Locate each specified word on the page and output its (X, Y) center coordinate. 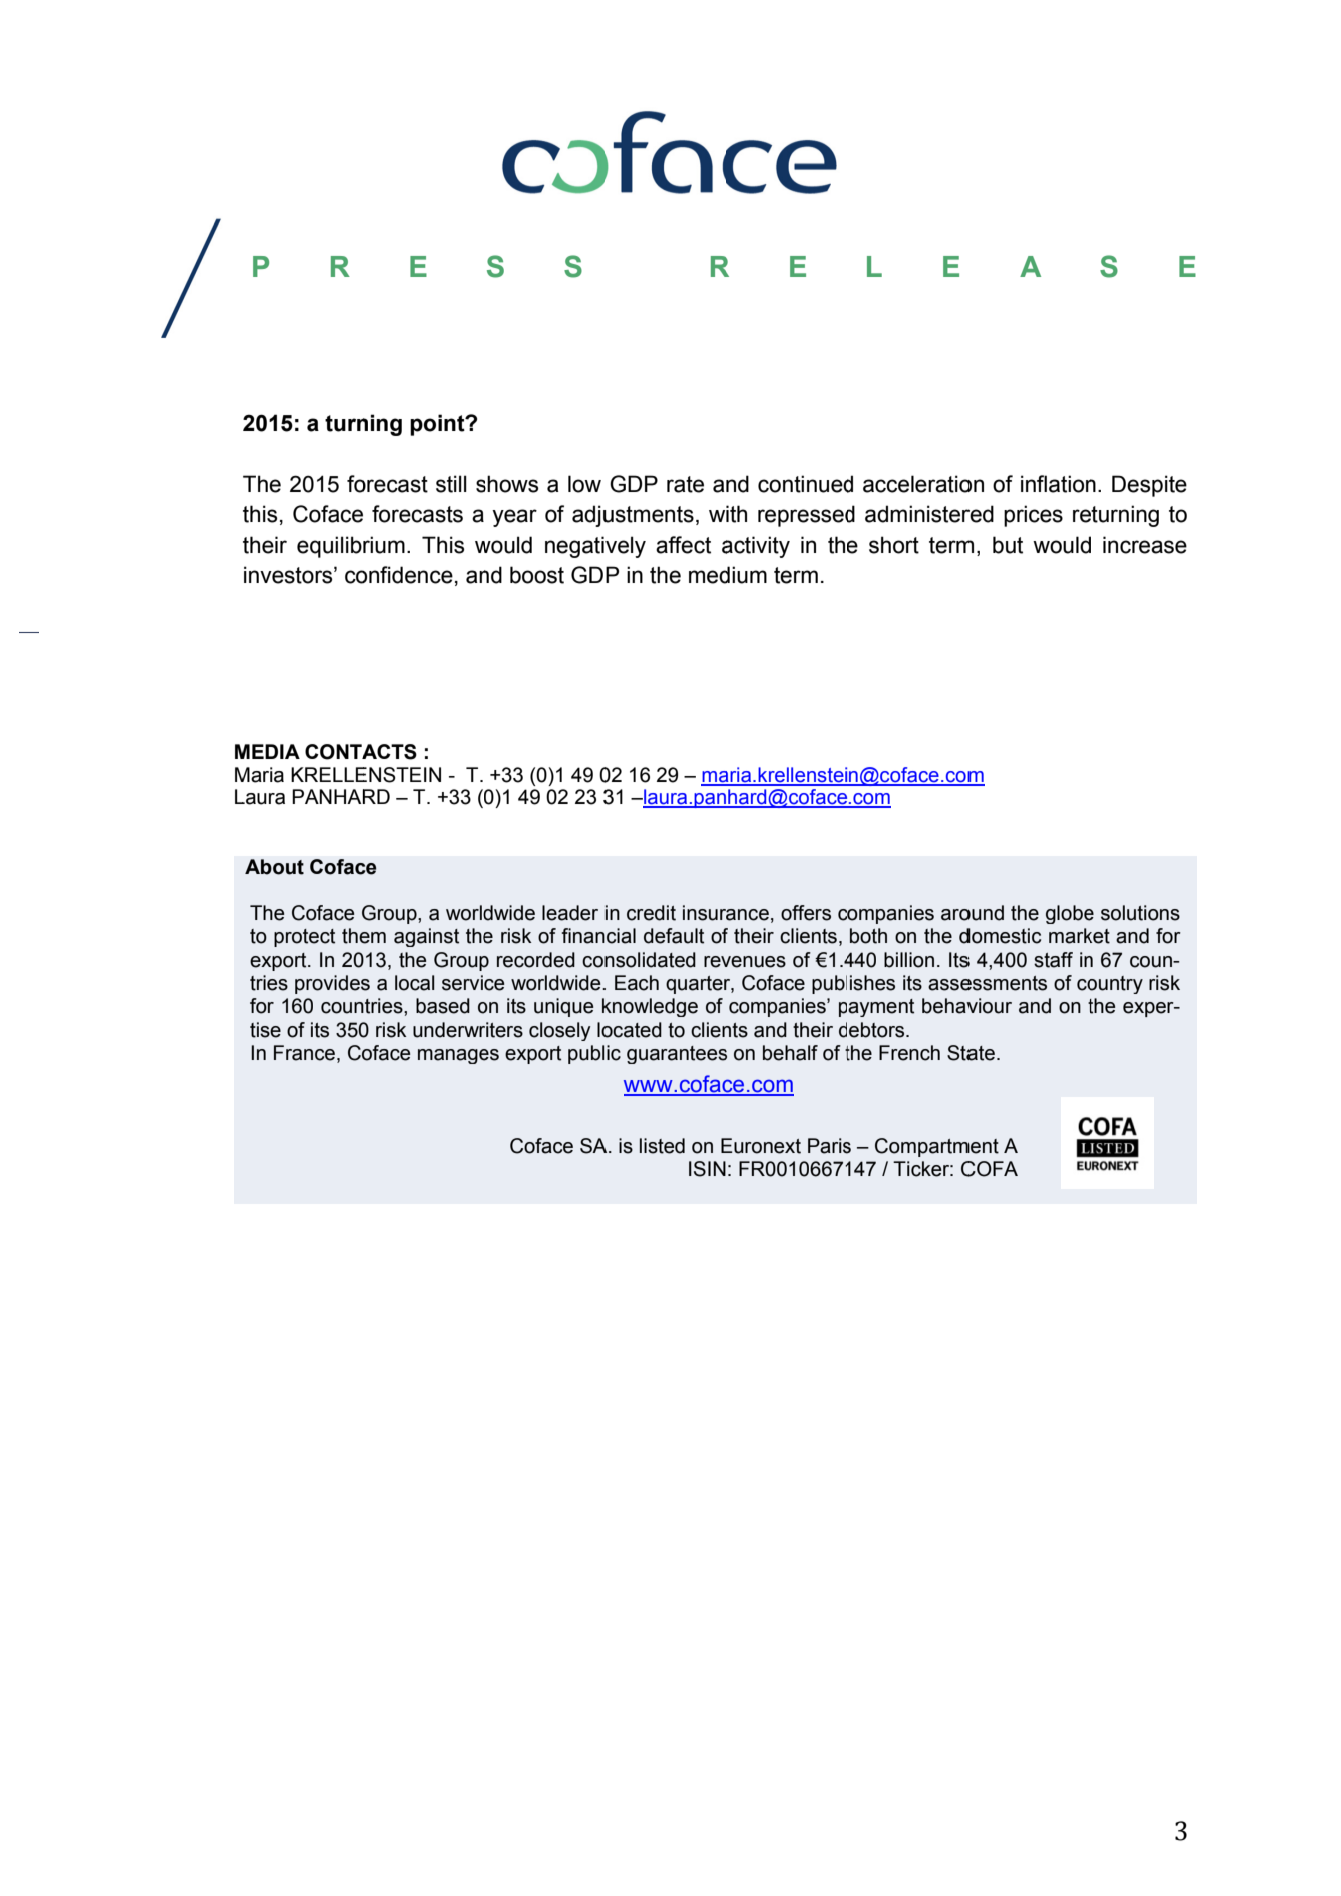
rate (685, 484)
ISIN (707, 1169)
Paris (829, 1146)
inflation (1058, 484)
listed (662, 1146)
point (438, 425)
